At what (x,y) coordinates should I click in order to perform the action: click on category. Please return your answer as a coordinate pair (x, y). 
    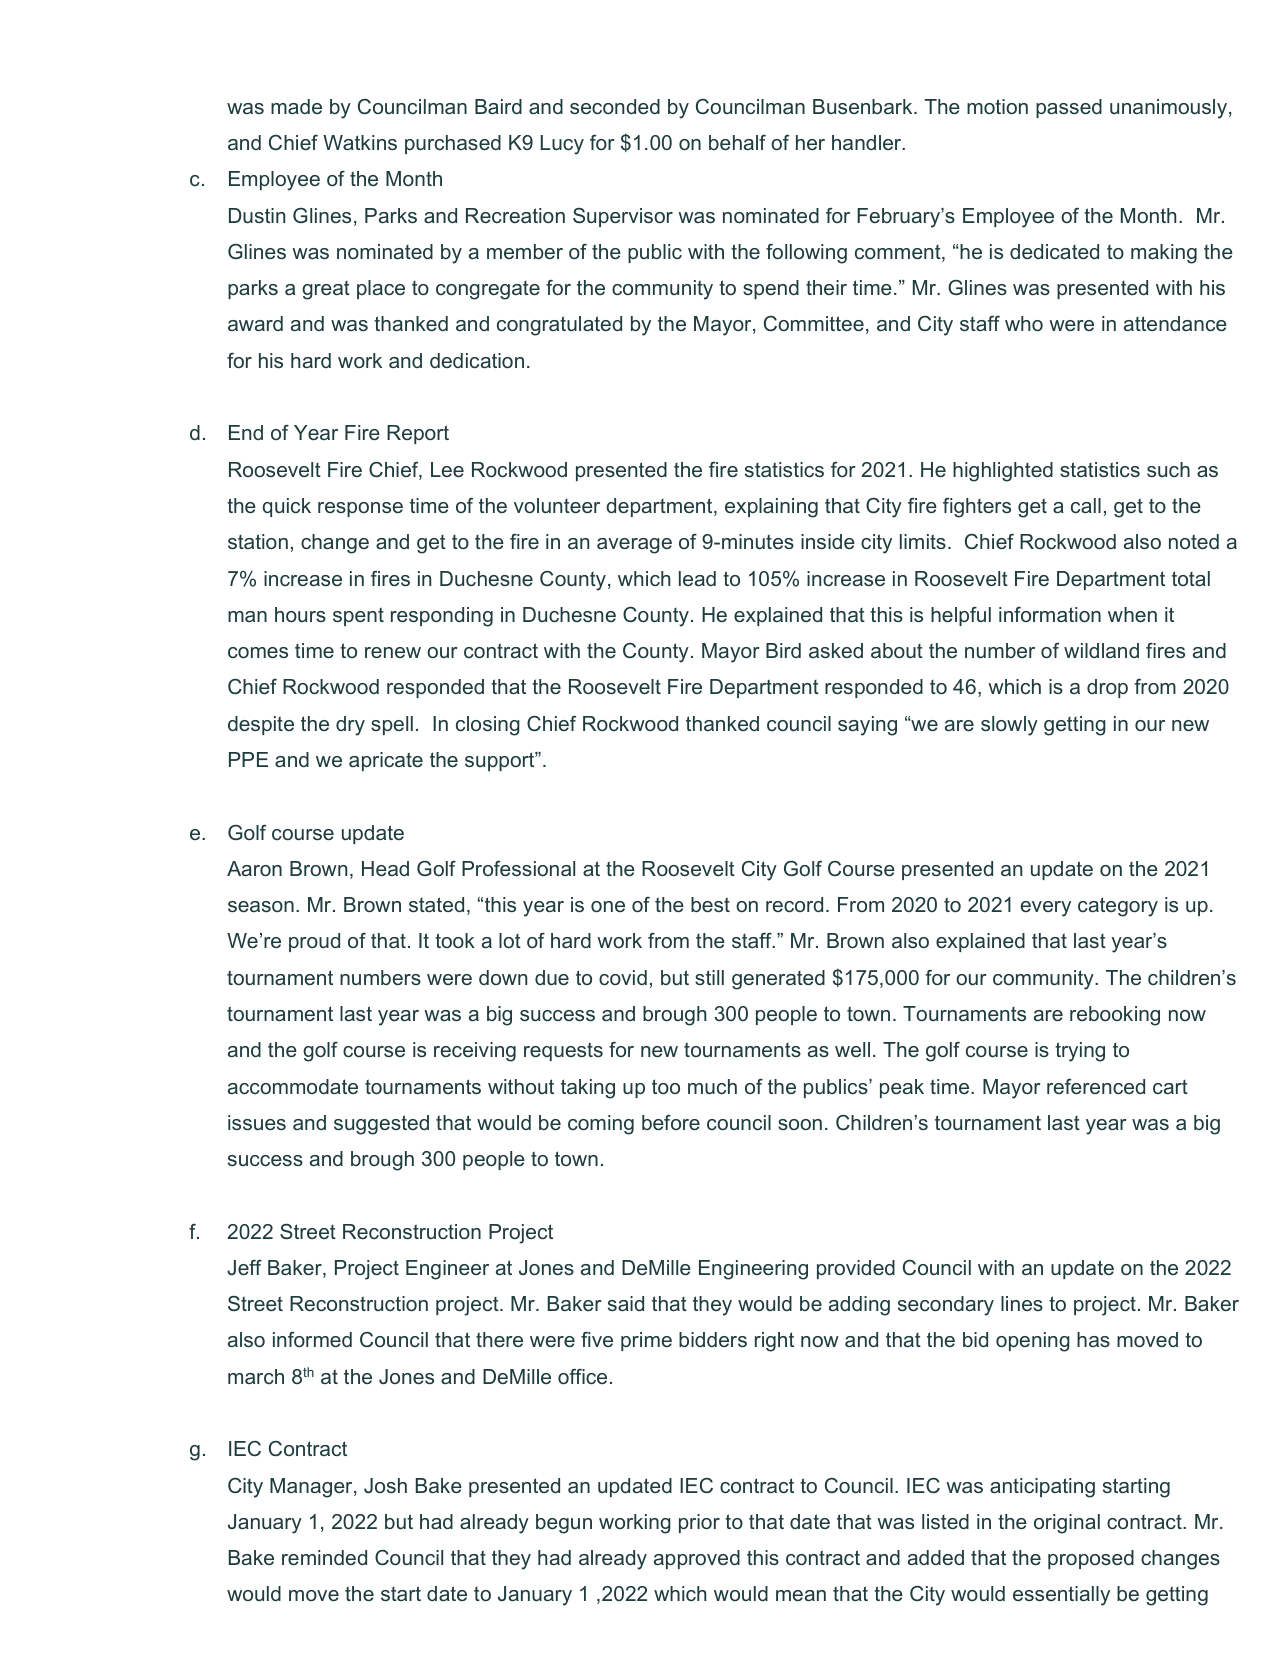
    Looking at the image, I should click on (1118, 907).
